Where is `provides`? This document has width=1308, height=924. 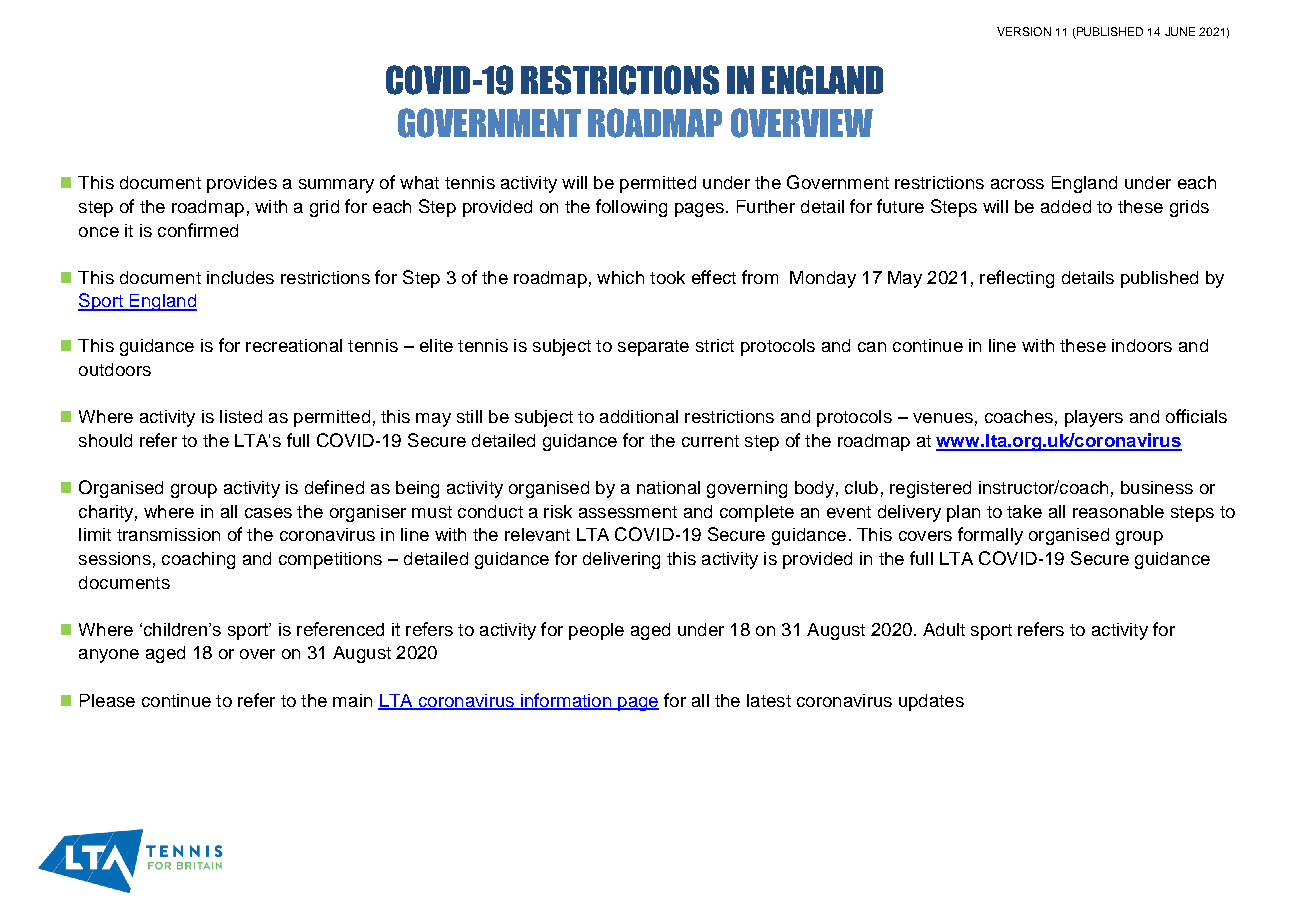
provides is located at coordinates (242, 184).
